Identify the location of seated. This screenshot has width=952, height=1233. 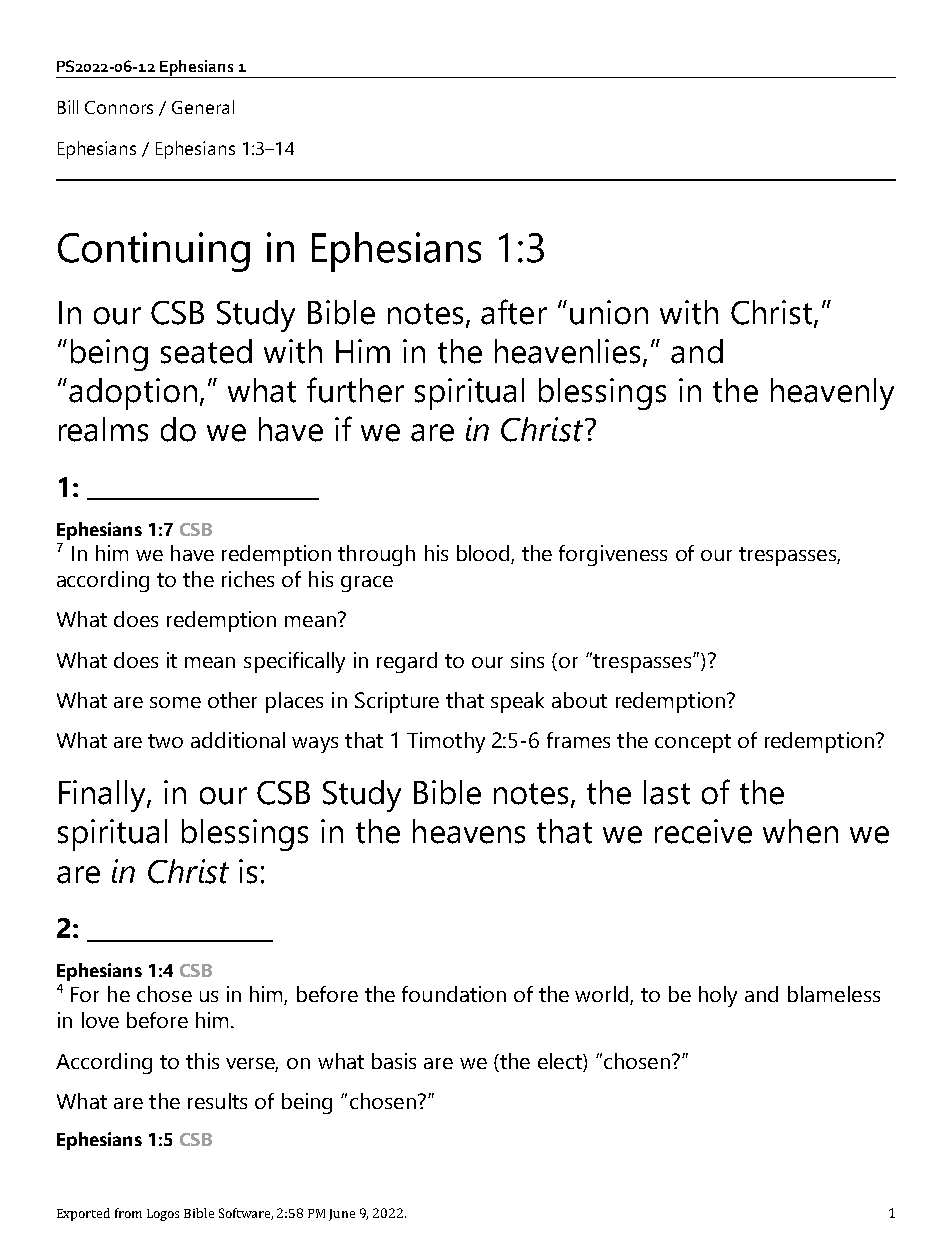
(206, 351).
